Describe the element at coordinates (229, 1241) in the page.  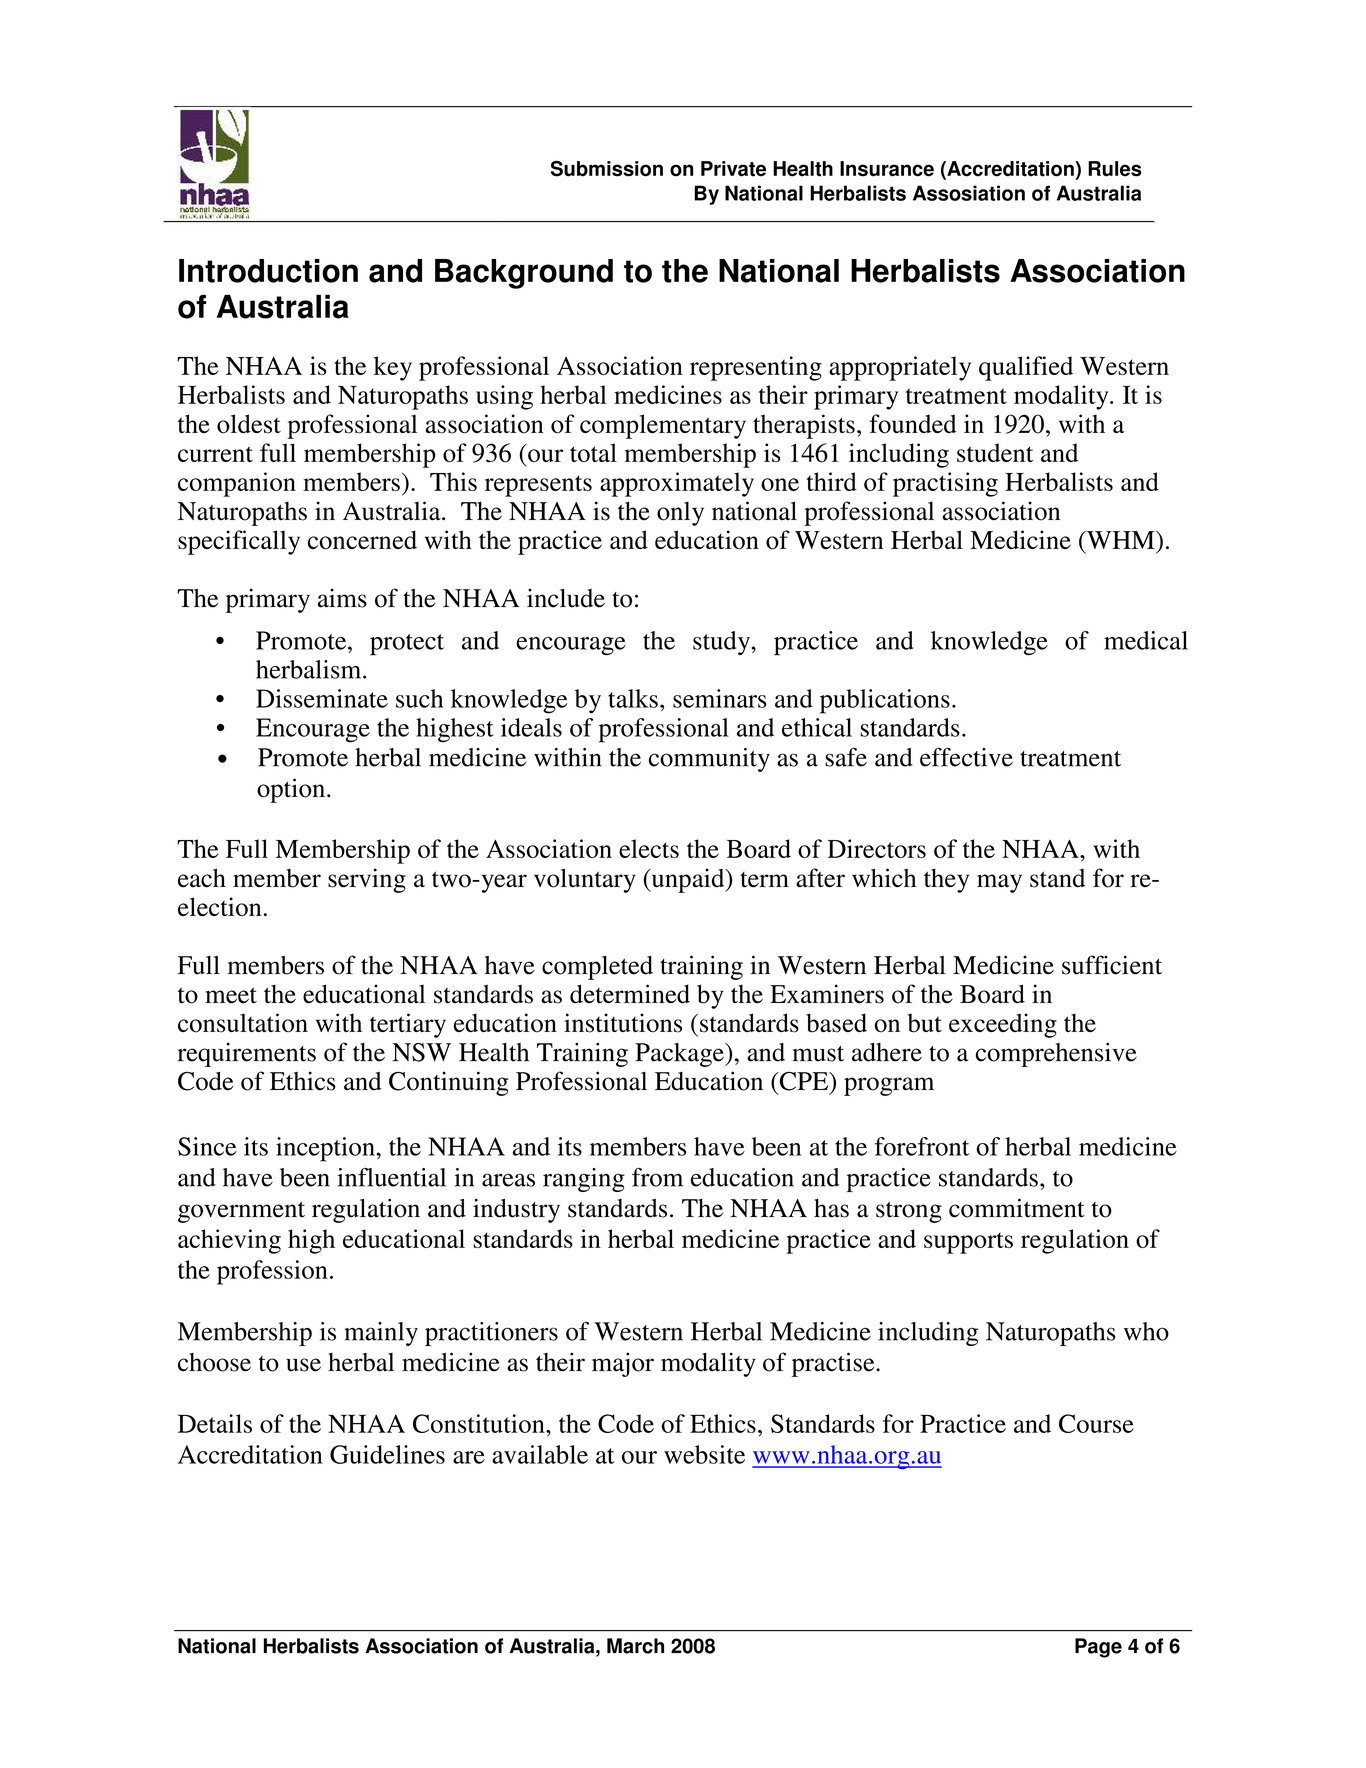
I see `achieving` at that location.
